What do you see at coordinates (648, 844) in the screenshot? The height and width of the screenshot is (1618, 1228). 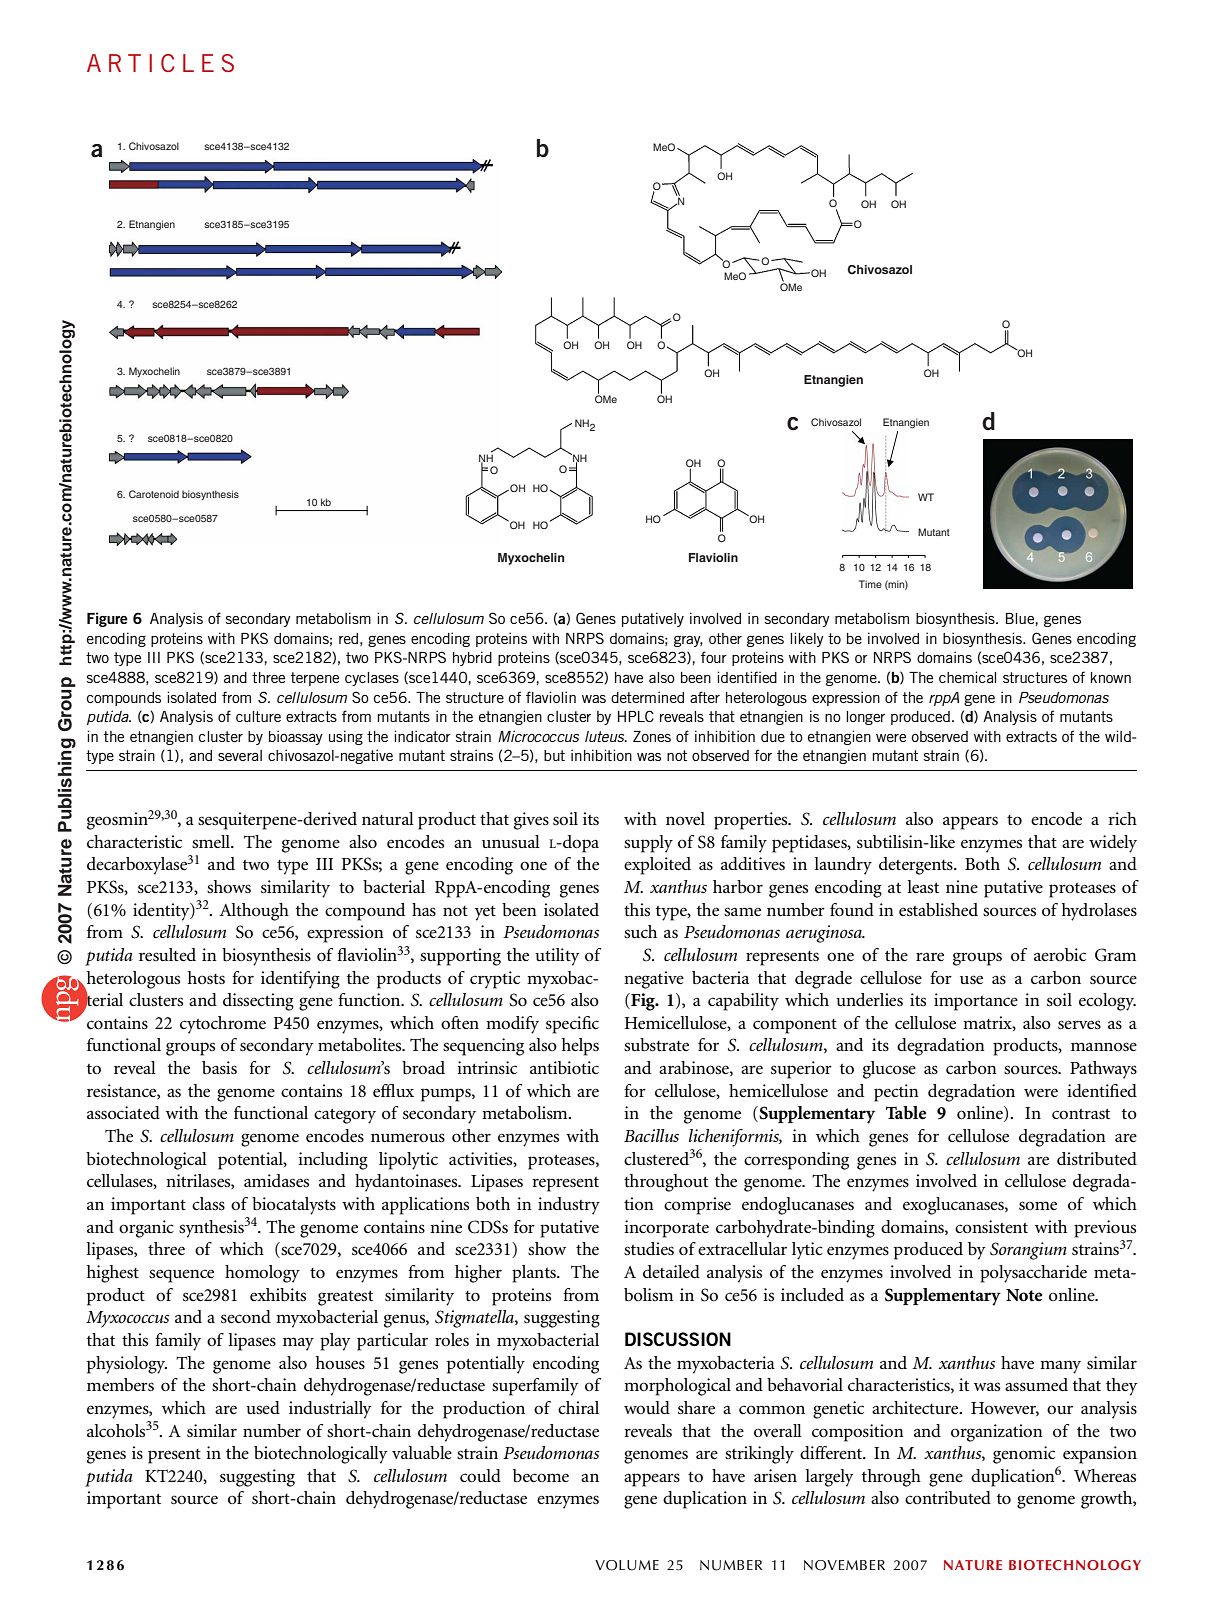 I see `supply` at bounding box center [648, 844].
